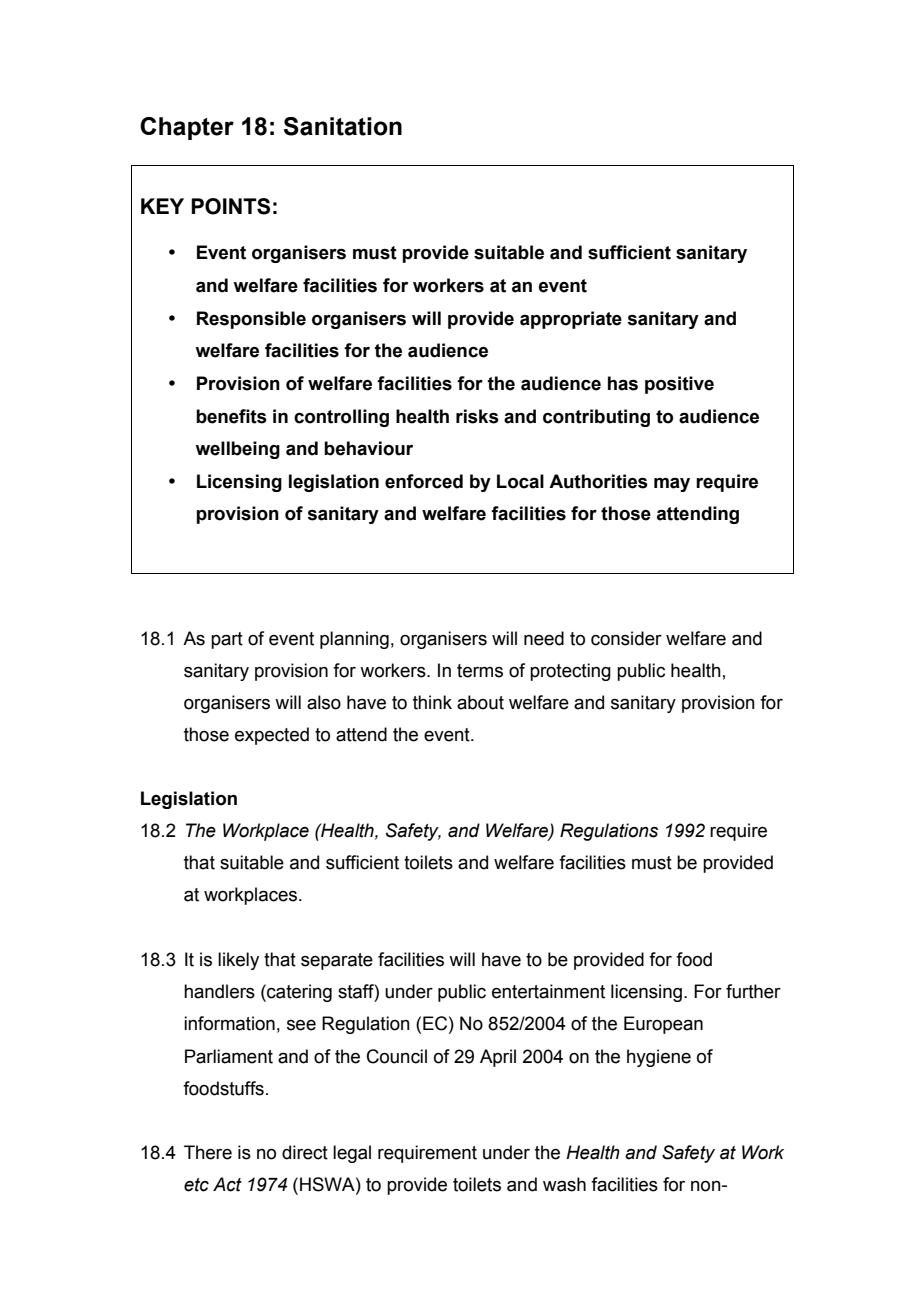 This image has width=924, height=1308. What do you see at coordinates (230, 206) in the image?
I see `POINTS` at bounding box center [230, 206].
